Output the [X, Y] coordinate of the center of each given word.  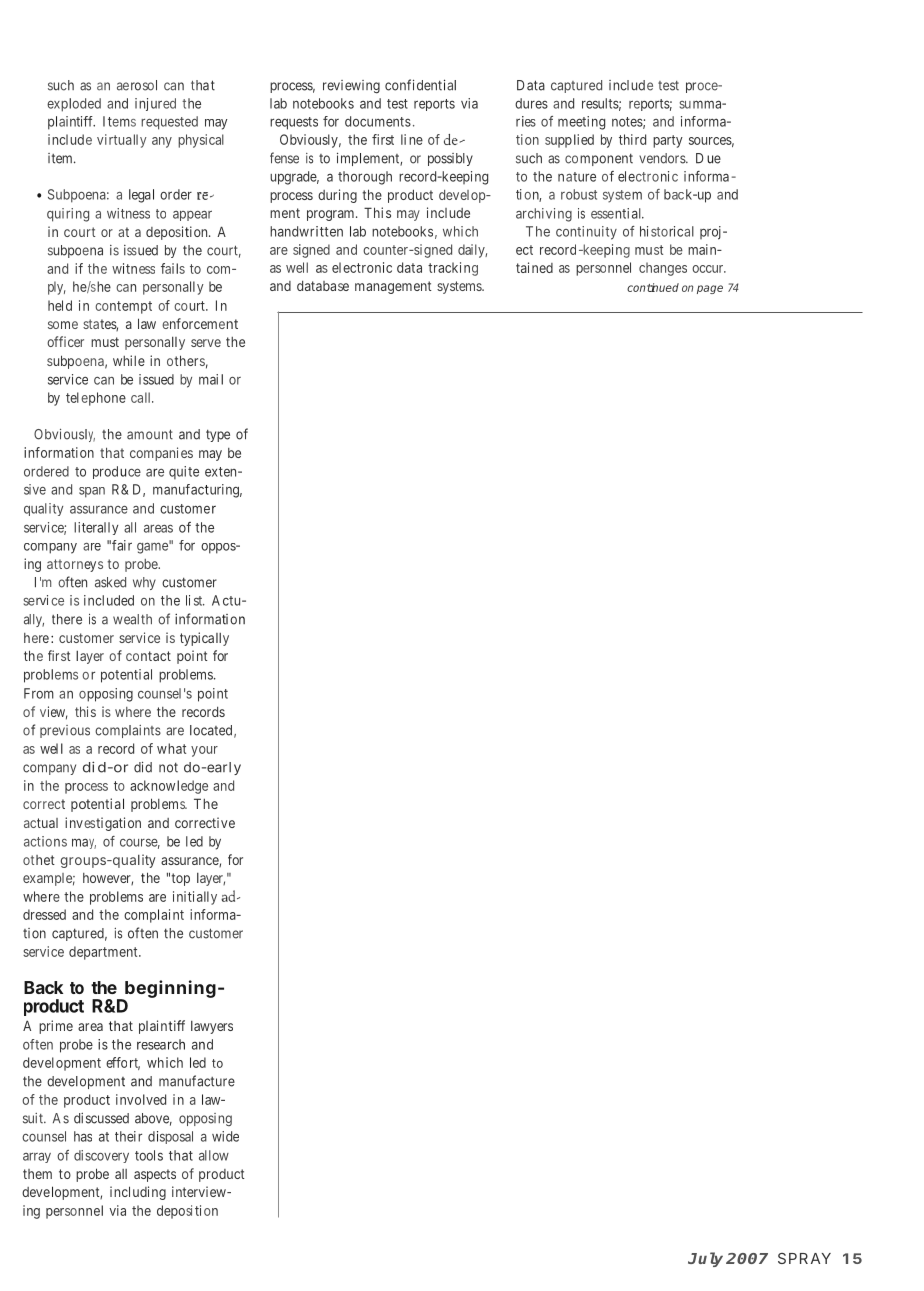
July [705, 1259]
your [204, 751]
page [710, 289]
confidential [420, 85]
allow [214, 1155]
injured [155, 104]
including [138, 1193]
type [218, 435]
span [92, 492]
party [668, 141]
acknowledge [169, 787]
